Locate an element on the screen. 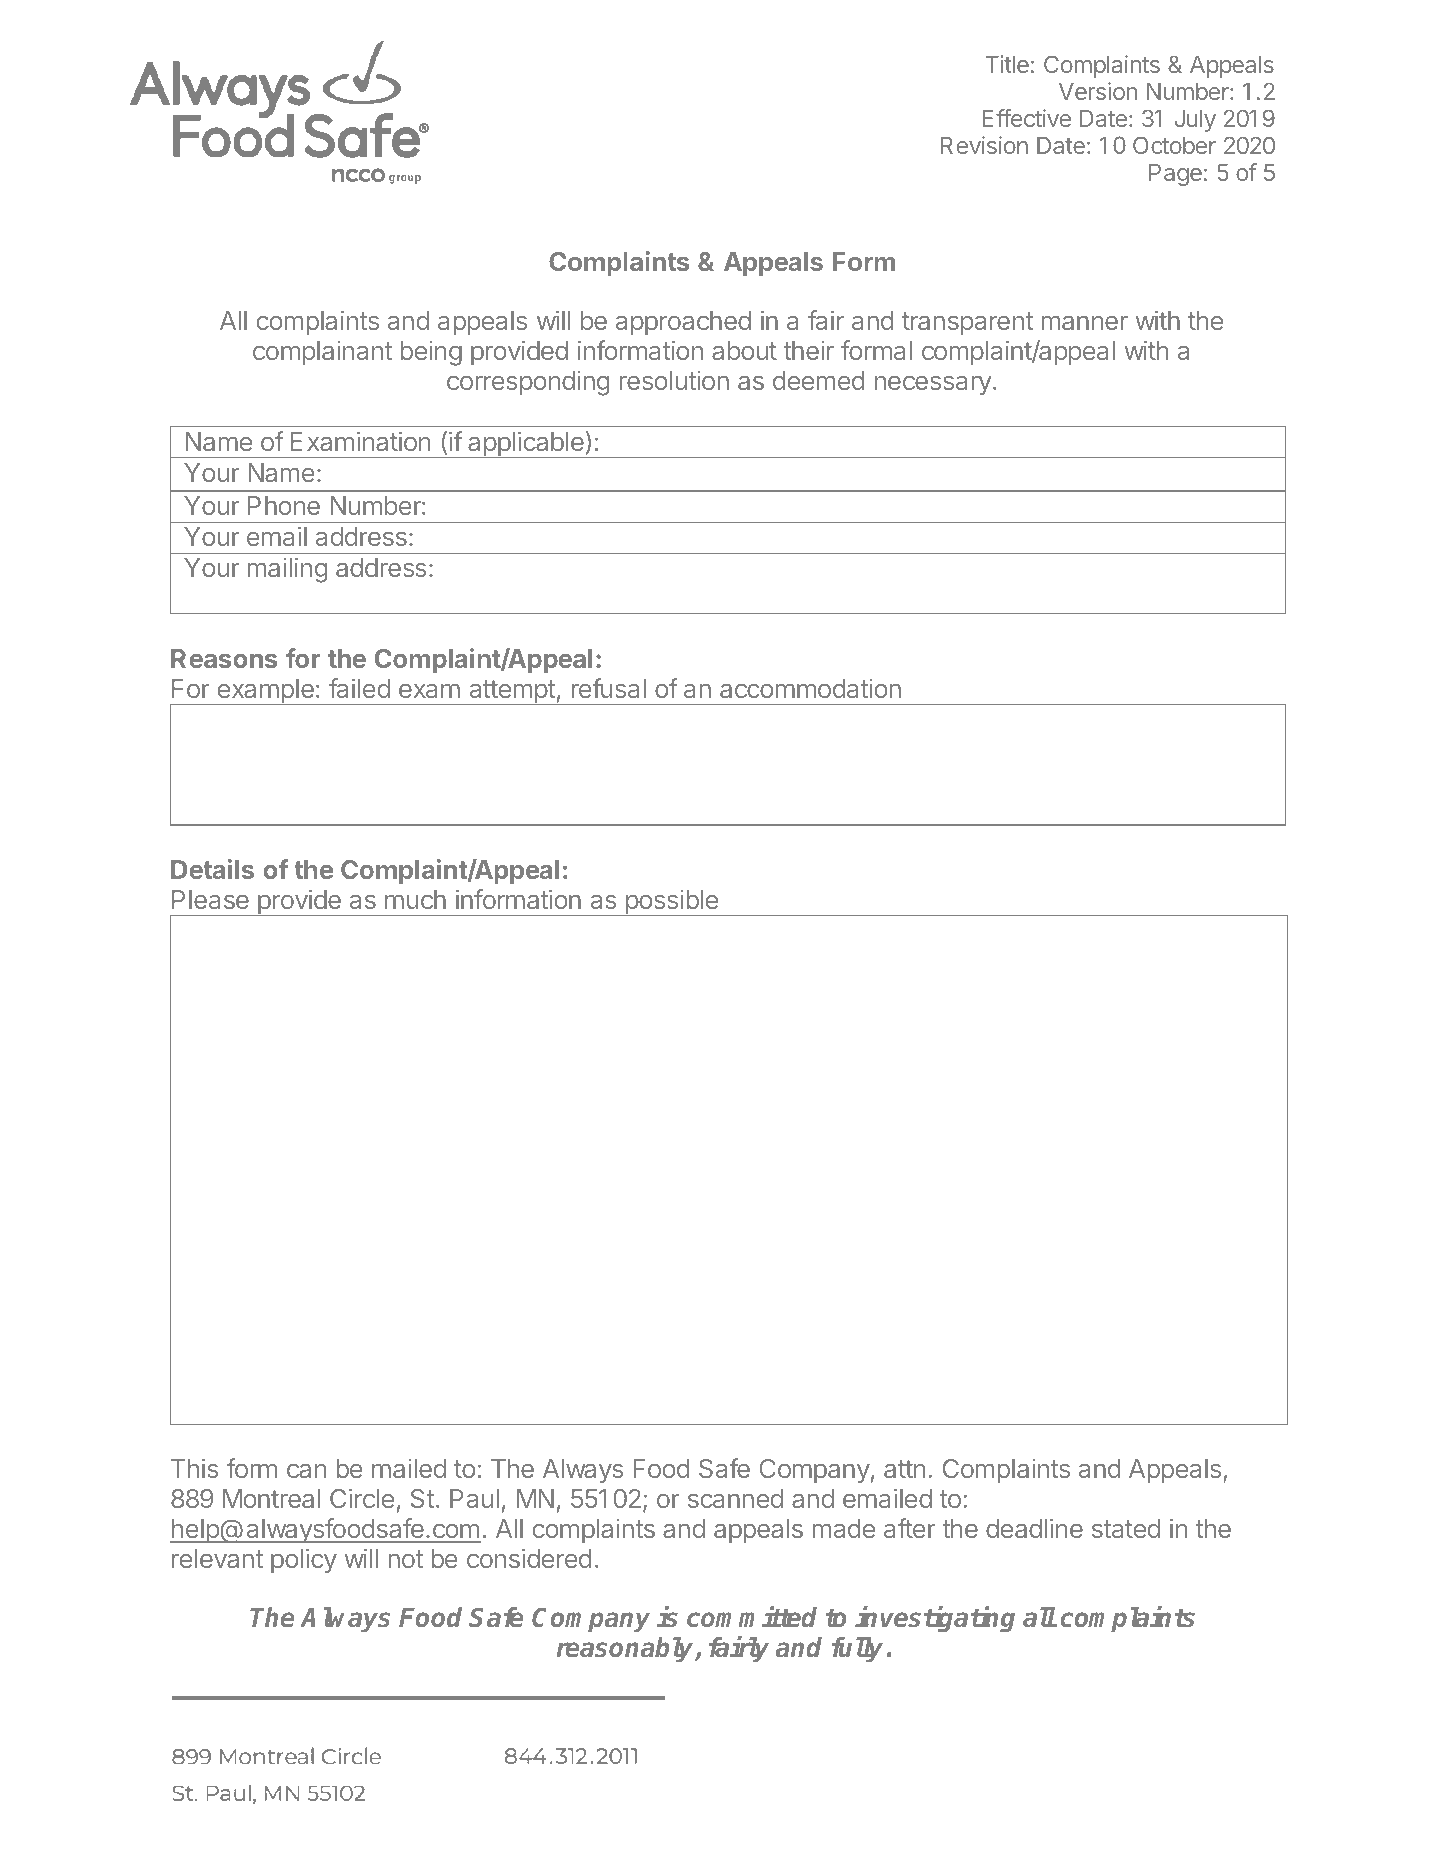 This screenshot has height=1868, width=1444. policy is located at coordinates (304, 1561).
